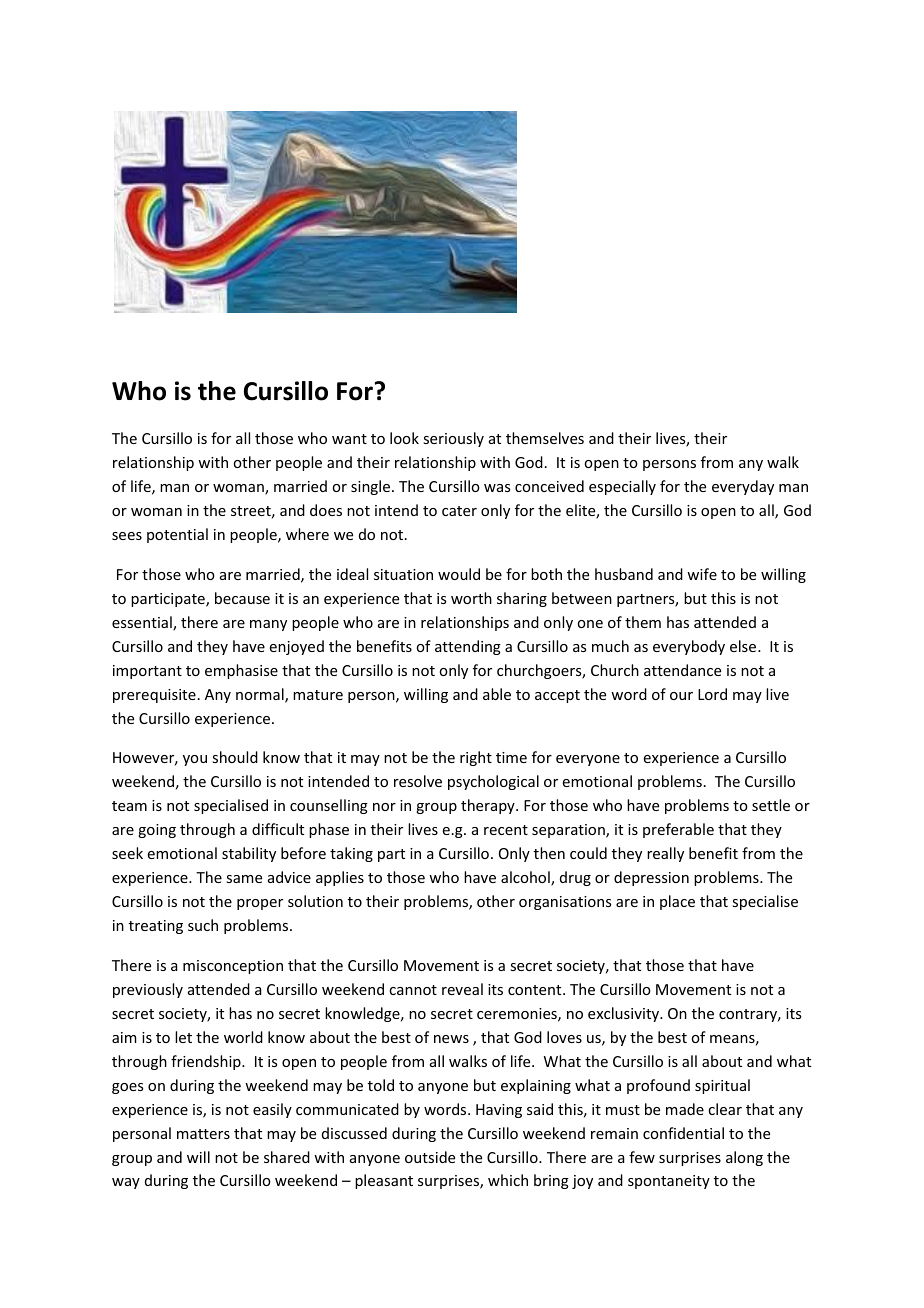 The height and width of the screenshot is (1308, 924). Describe the element at coordinates (430, 1157) in the screenshot. I see `outside` at that location.
